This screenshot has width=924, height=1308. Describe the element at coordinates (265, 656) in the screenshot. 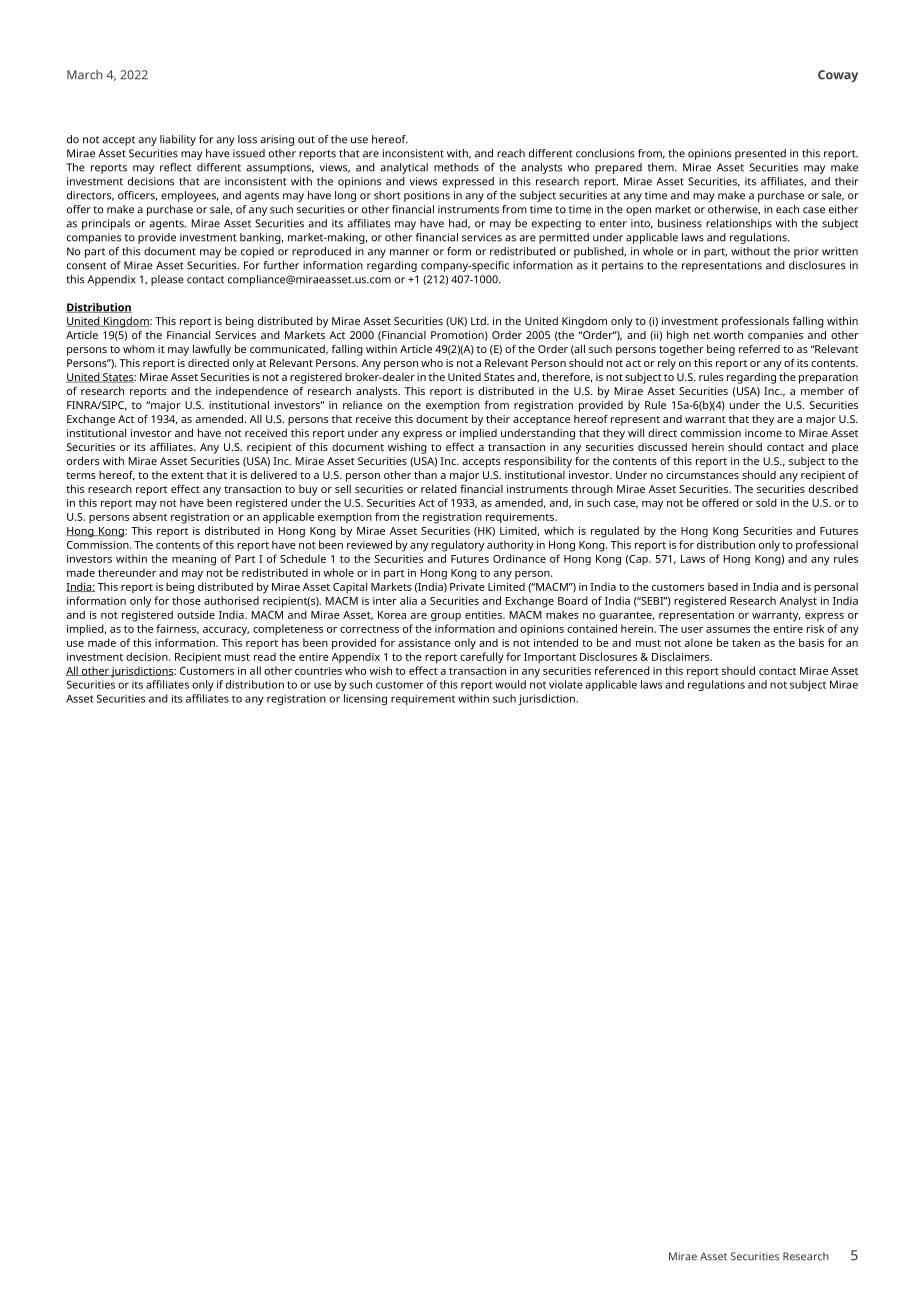

I see `read` at that location.
